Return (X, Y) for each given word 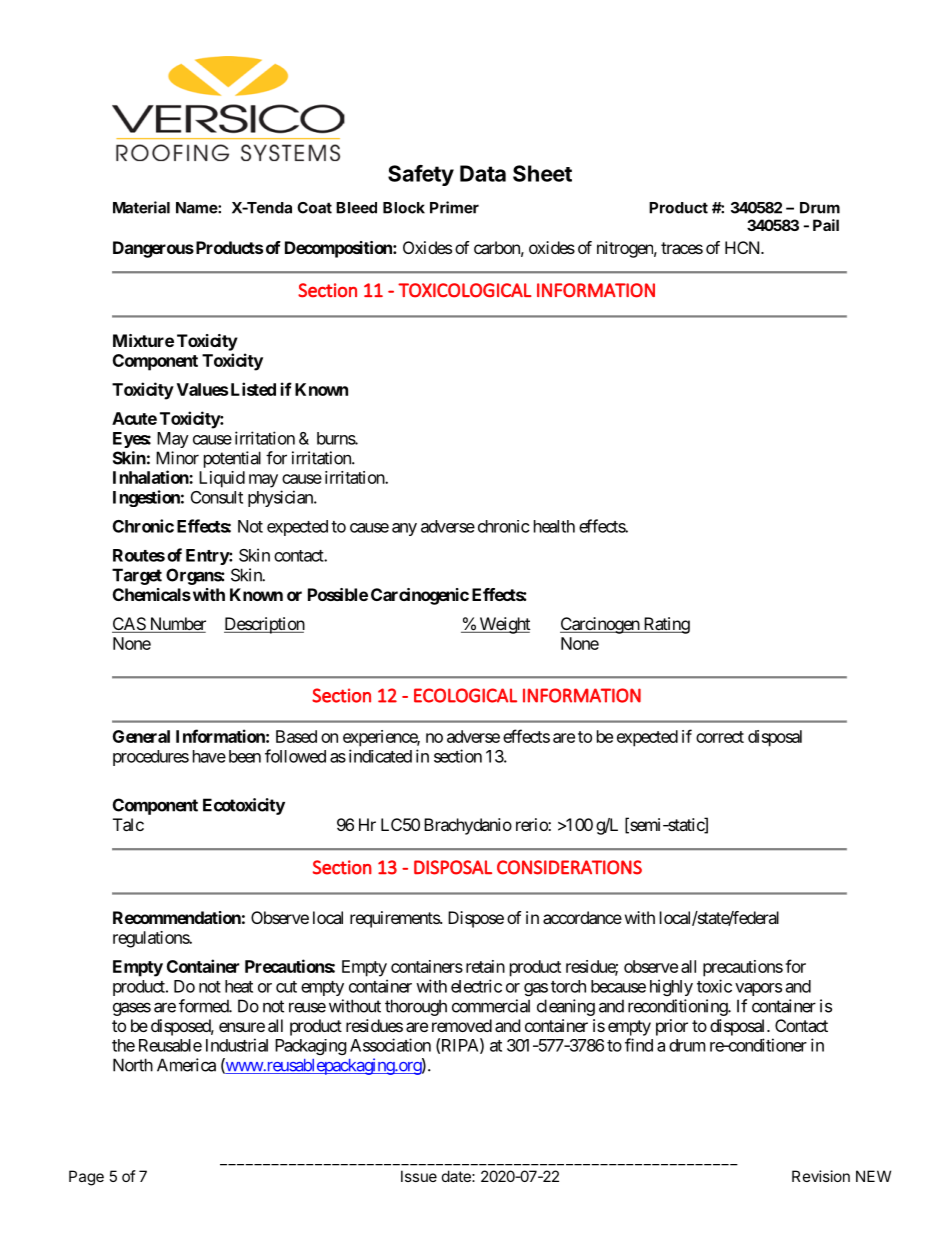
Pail (826, 225)
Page (86, 1178)
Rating (665, 625)
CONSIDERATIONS (569, 867)
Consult (217, 497)
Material (141, 207)
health (554, 526)
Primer (454, 207)
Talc (128, 824)
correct (720, 737)
